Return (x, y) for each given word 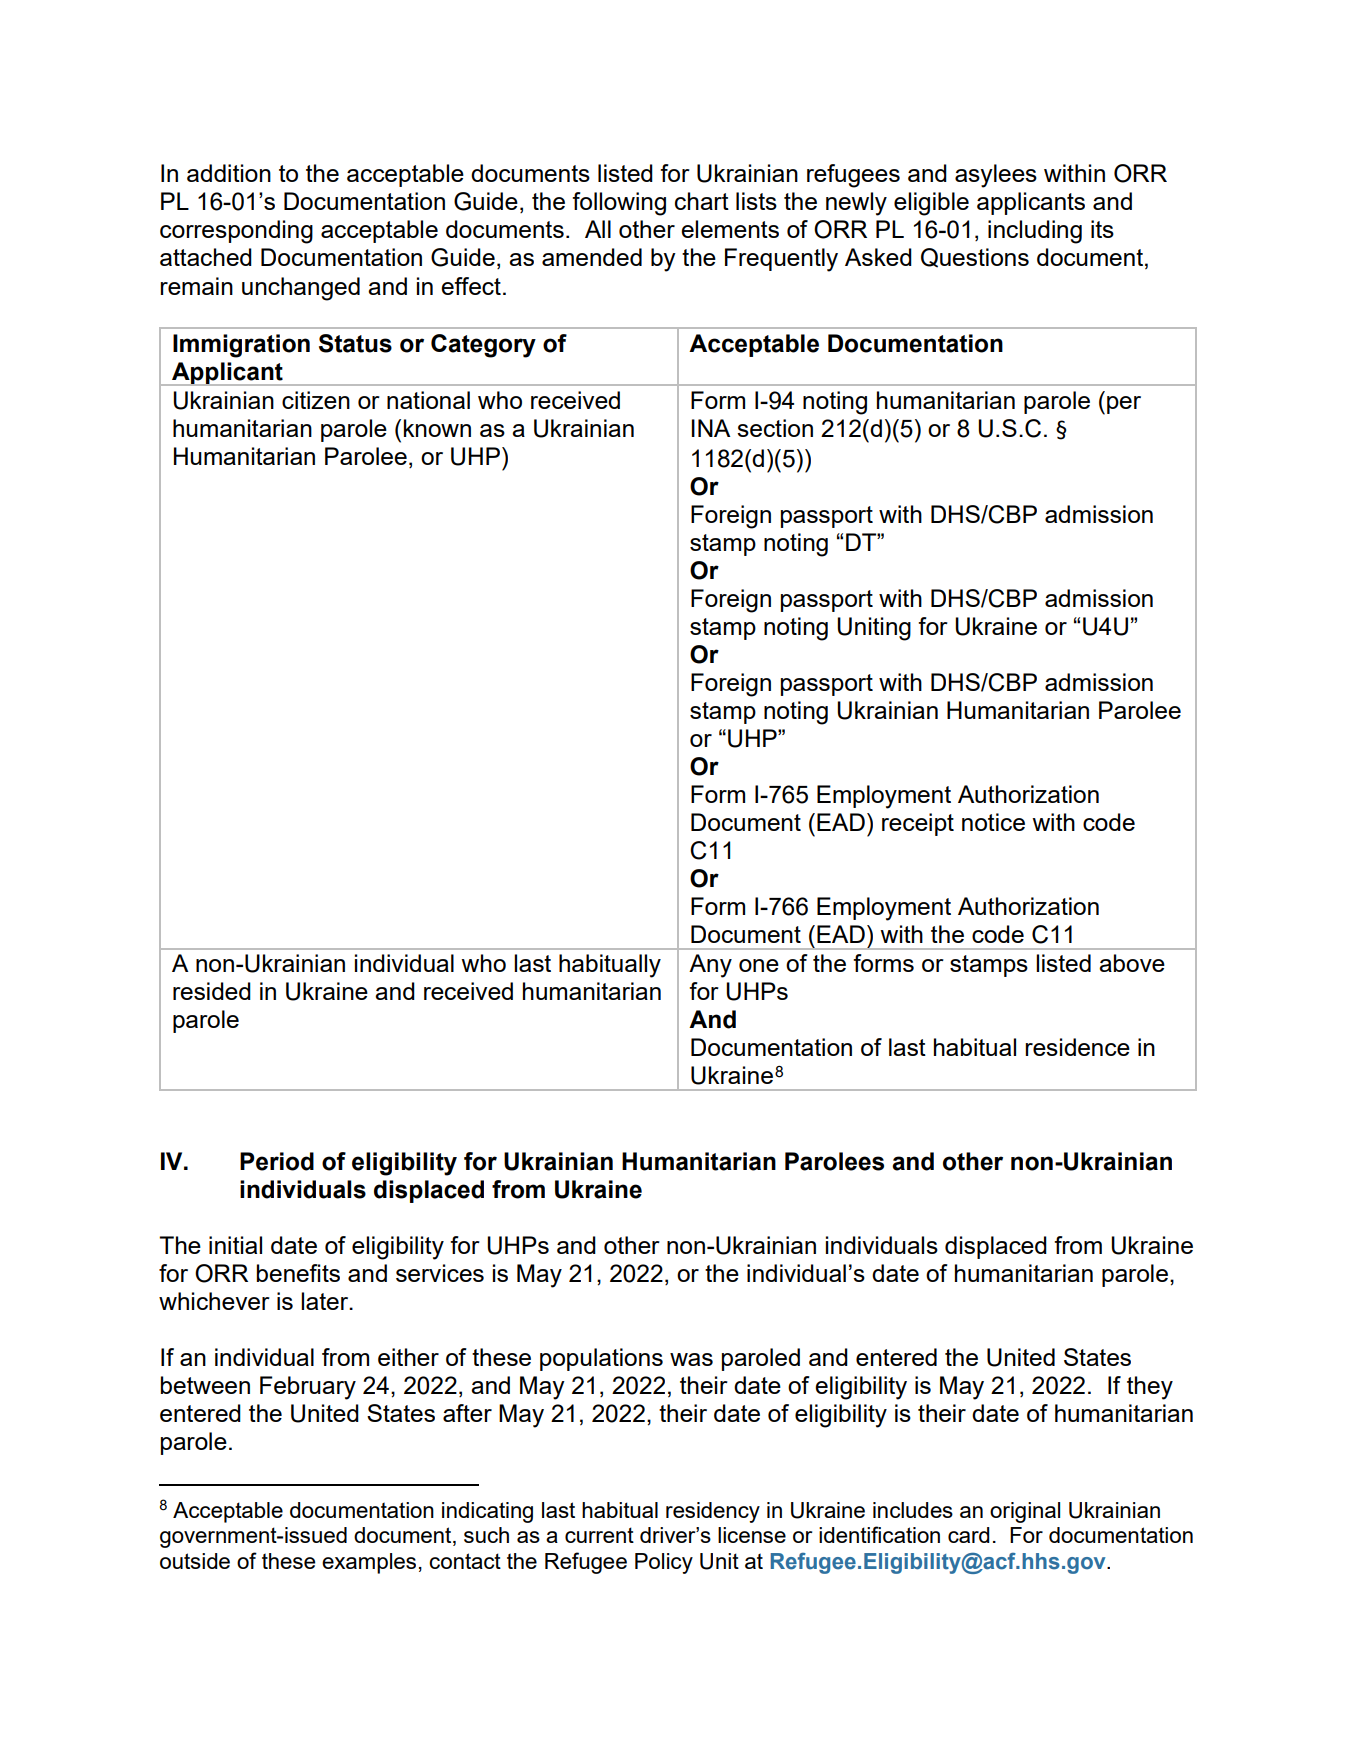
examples (369, 1563)
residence (1077, 1047)
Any (710, 966)
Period (277, 1161)
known (437, 428)
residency (713, 1512)
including (1035, 232)
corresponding (236, 232)
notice (993, 822)
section (775, 428)
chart (702, 201)
